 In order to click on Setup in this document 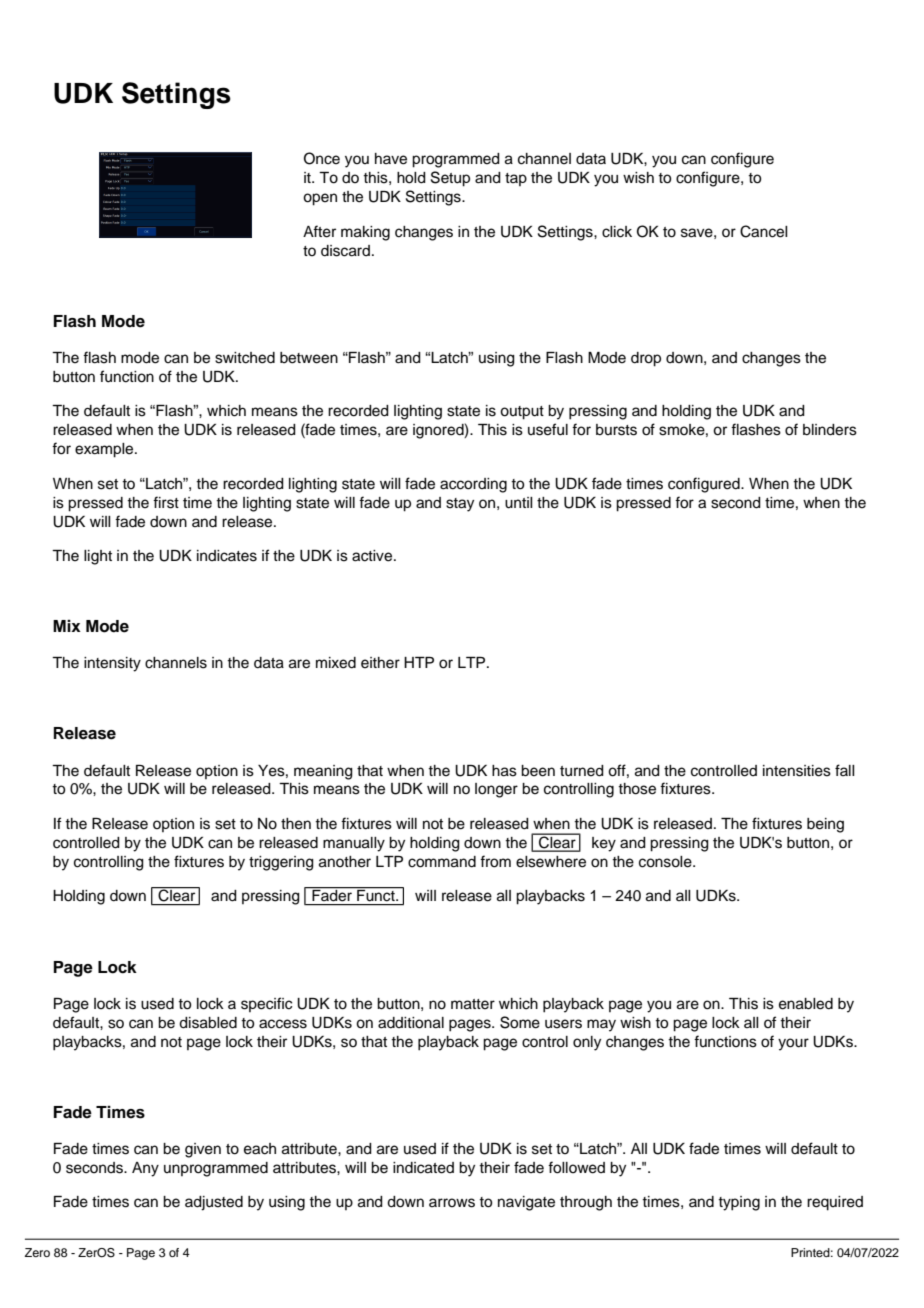, I will do `click(450, 179)`.
